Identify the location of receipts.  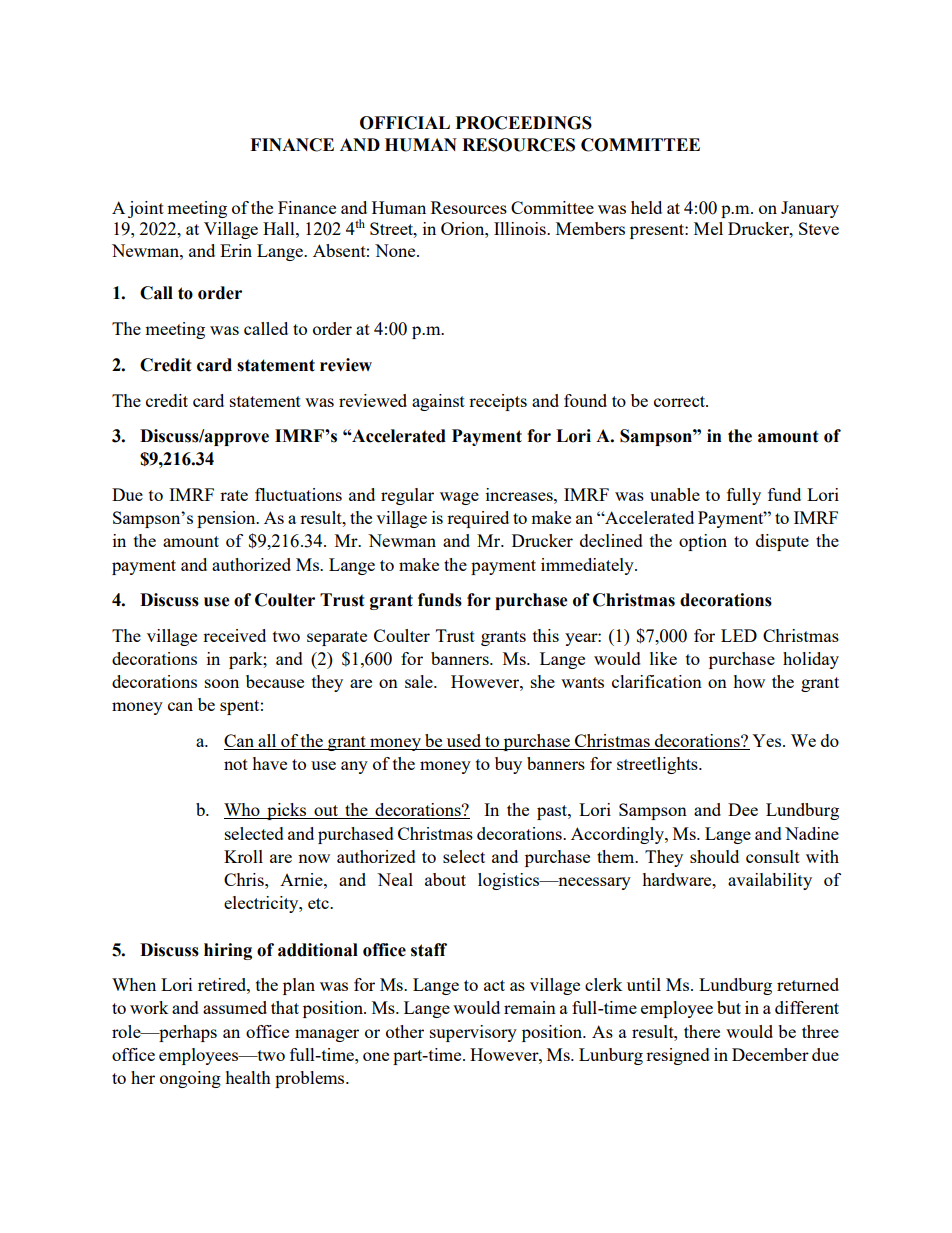
(498, 402).
